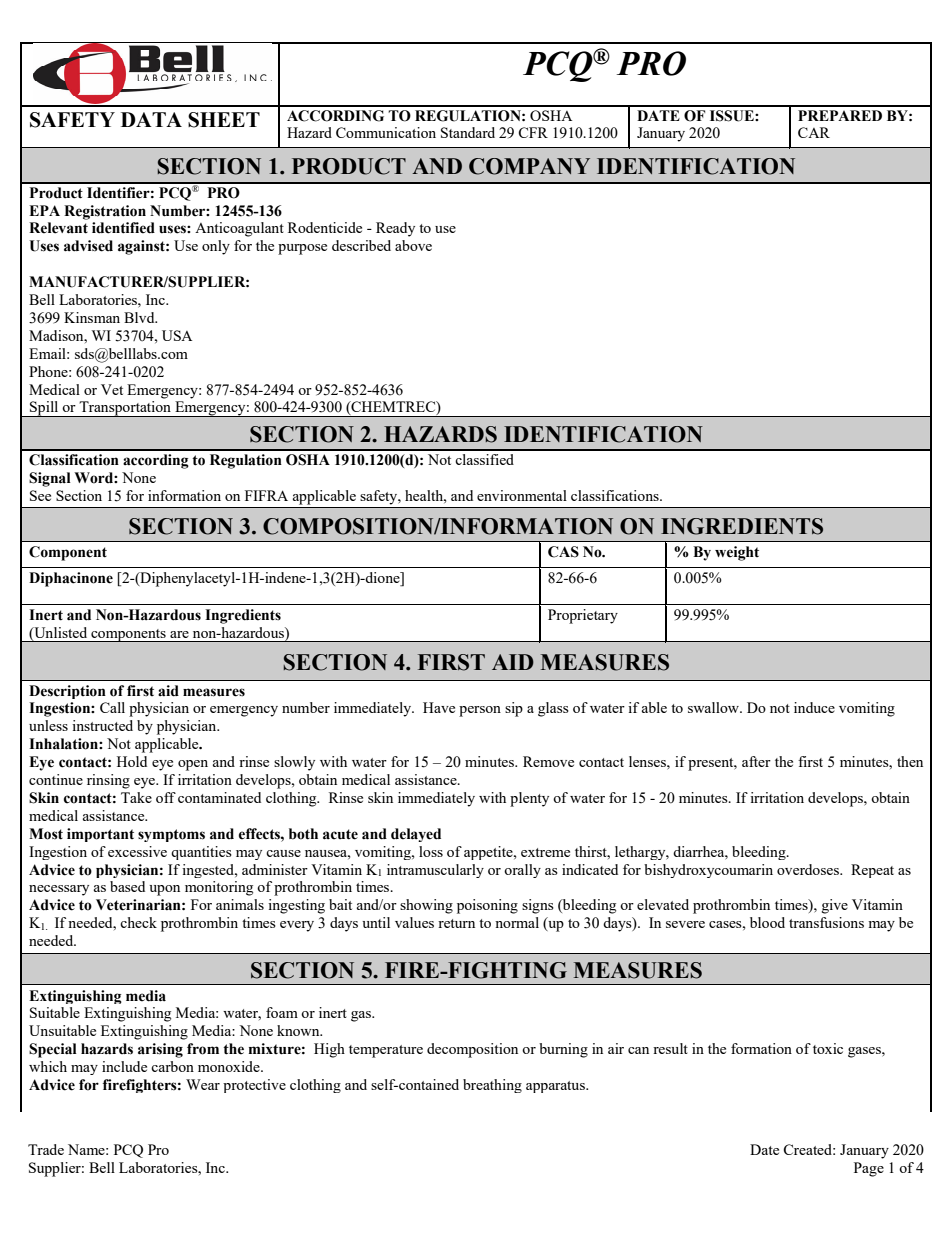  Describe the element at coordinates (468, 132) in the screenshot. I see `Standard` at that location.
